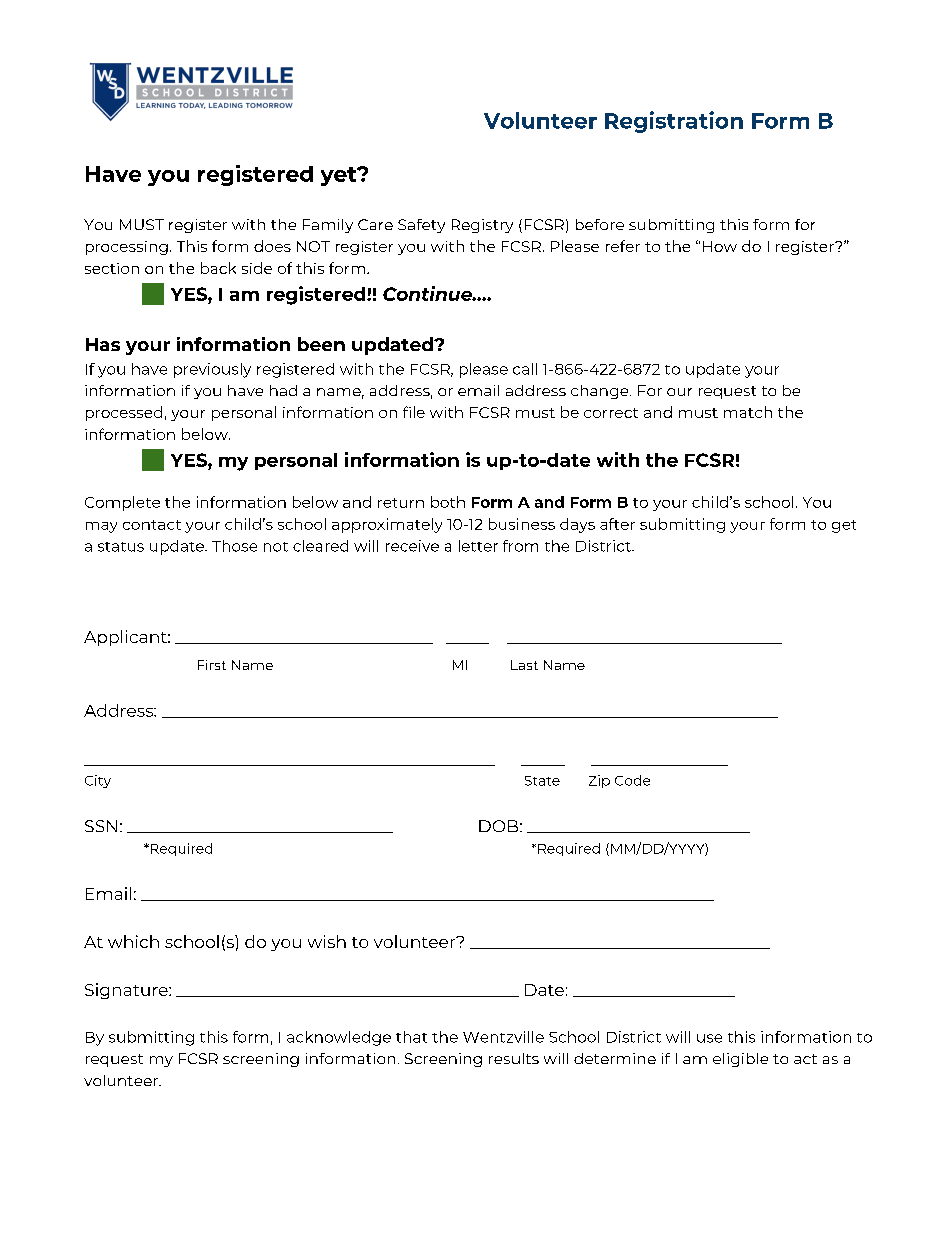 The height and width of the page is (1233, 952). Describe the element at coordinates (844, 526) in the page. I see `get` at that location.
